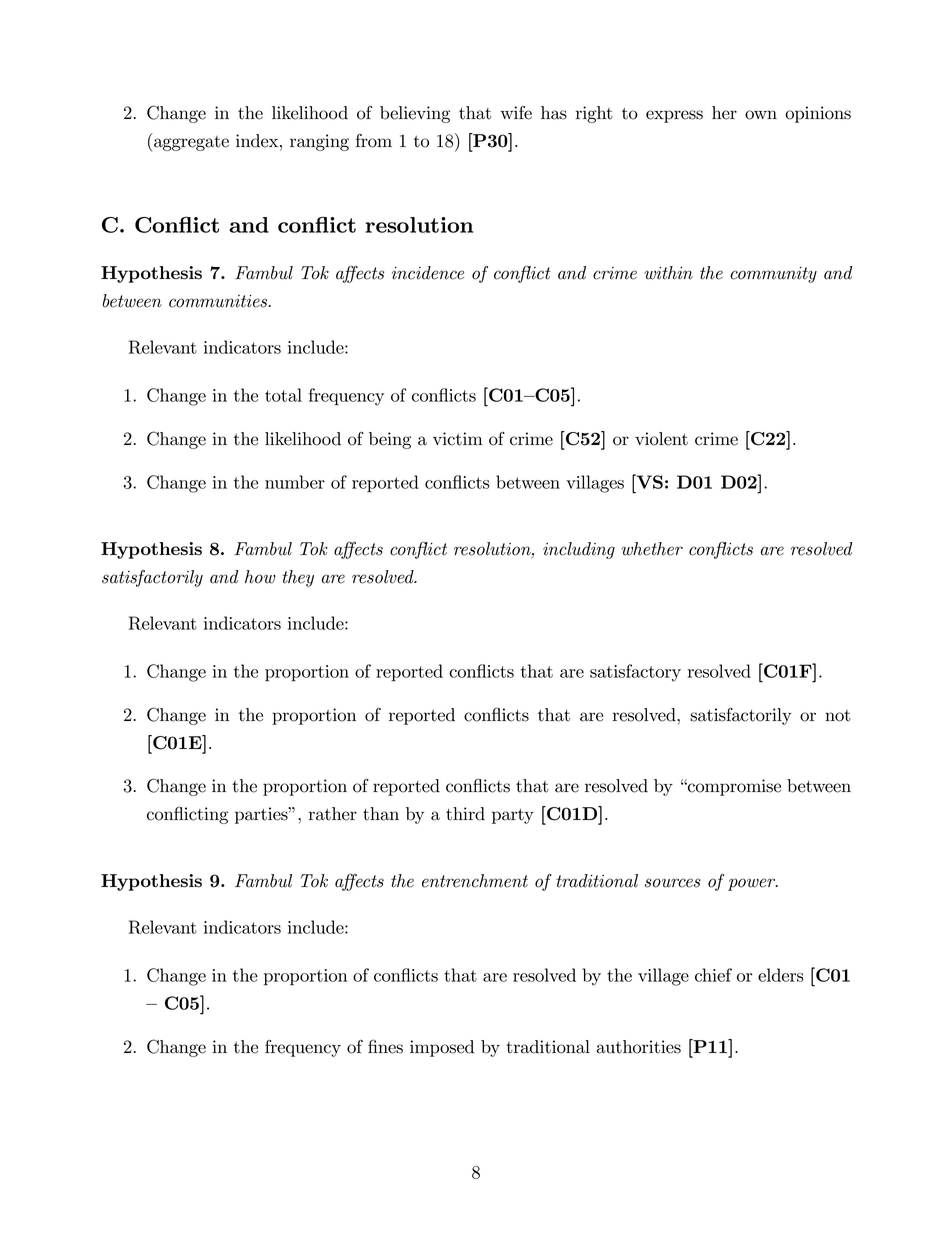 The image size is (952, 1233). I want to click on wife, so click(516, 113).
